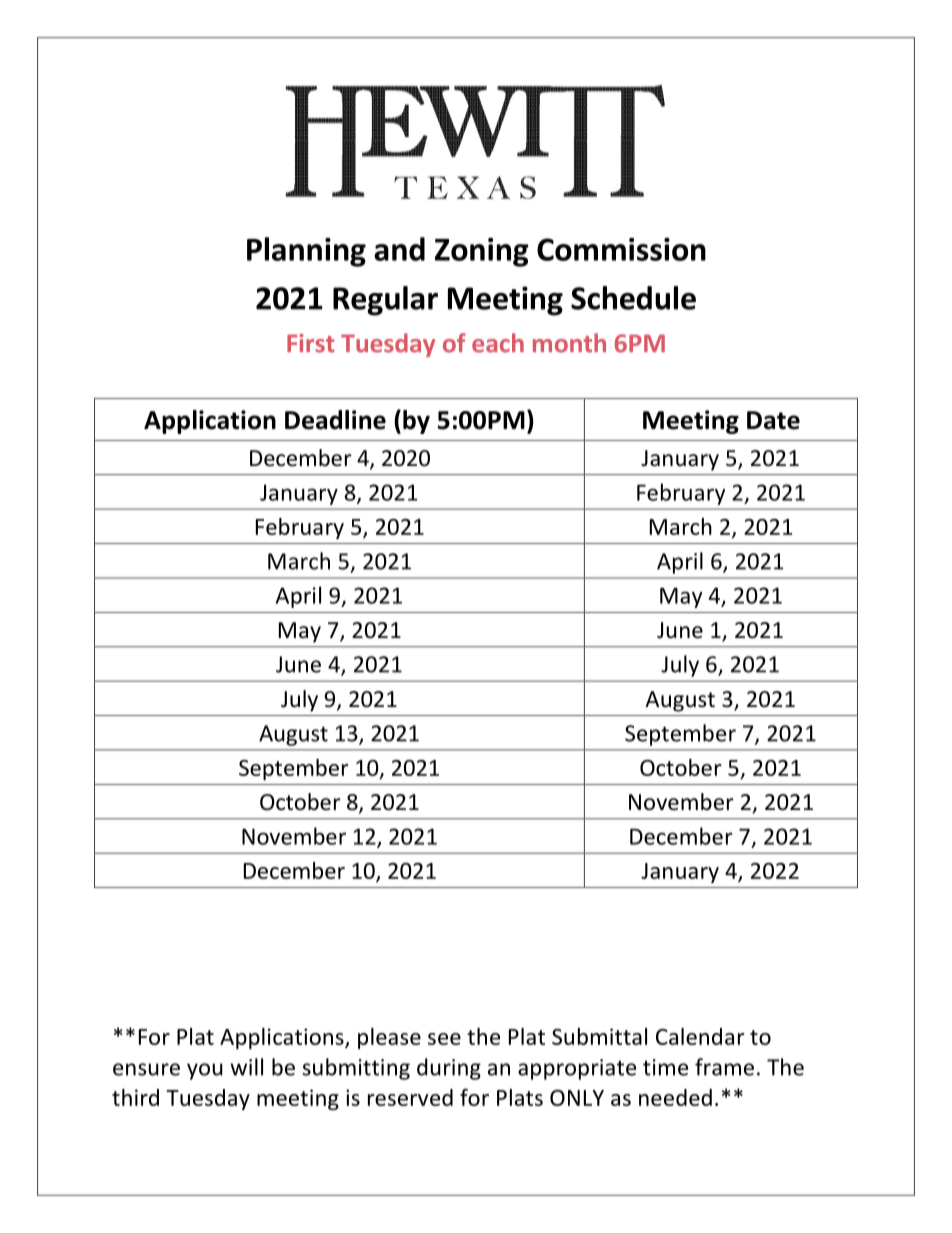 The width and height of the document is (952, 1233). What do you see at coordinates (306, 252) in the document?
I see `Planning` at bounding box center [306, 252].
